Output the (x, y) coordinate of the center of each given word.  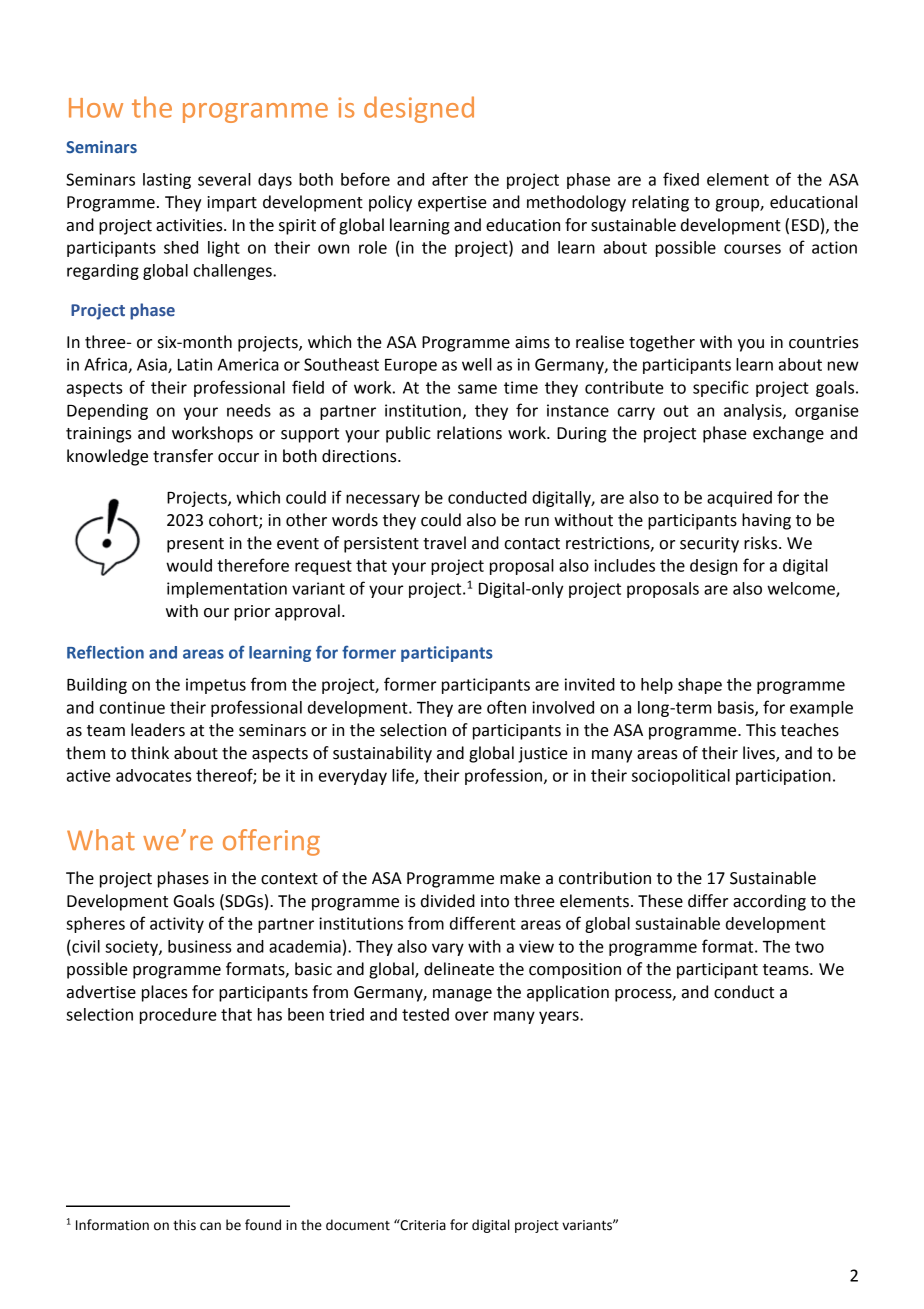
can (210, 1226)
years (560, 1017)
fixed (681, 179)
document (358, 1225)
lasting (167, 181)
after (450, 179)
